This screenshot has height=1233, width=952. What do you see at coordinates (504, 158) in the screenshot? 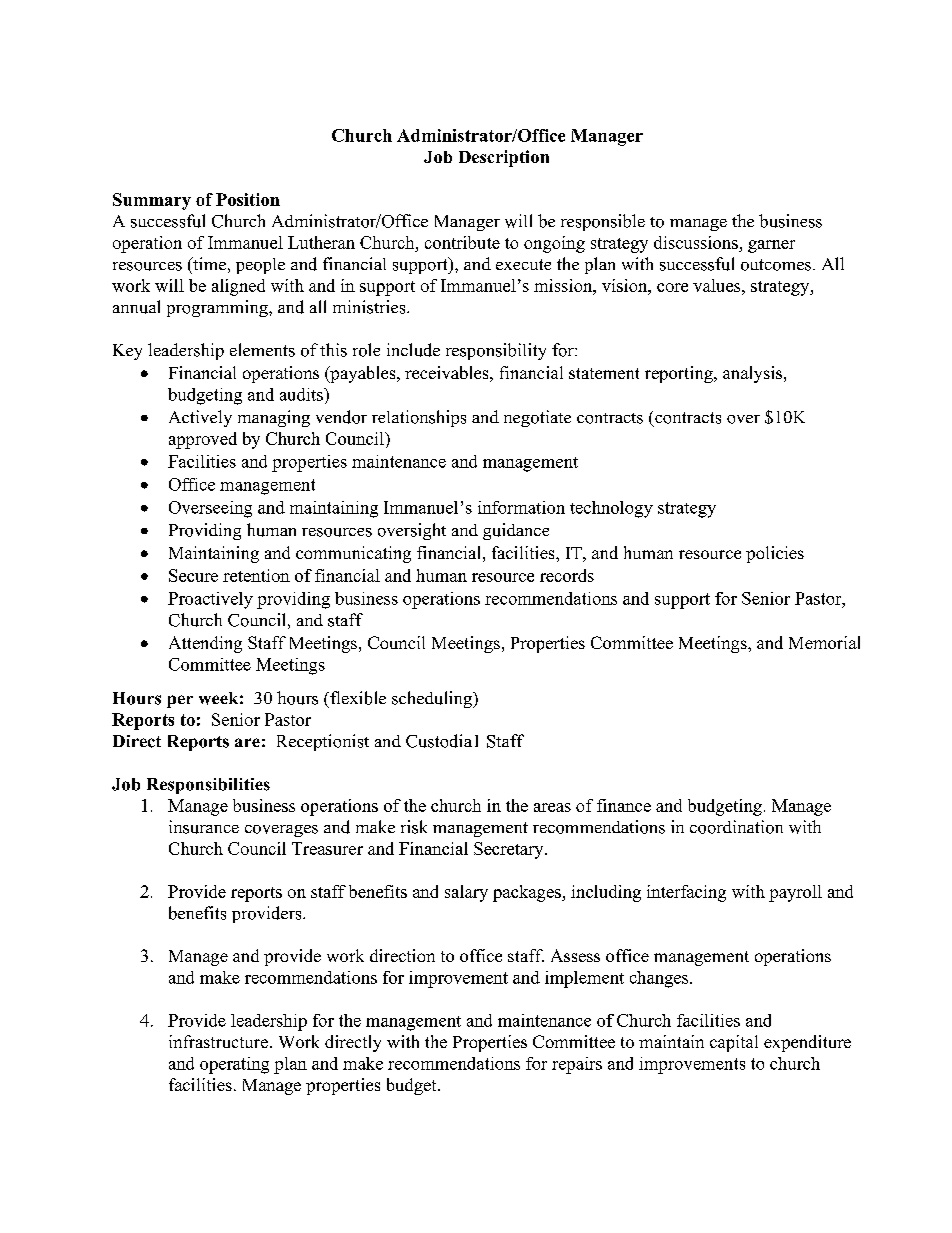
I see `Description` at bounding box center [504, 158].
